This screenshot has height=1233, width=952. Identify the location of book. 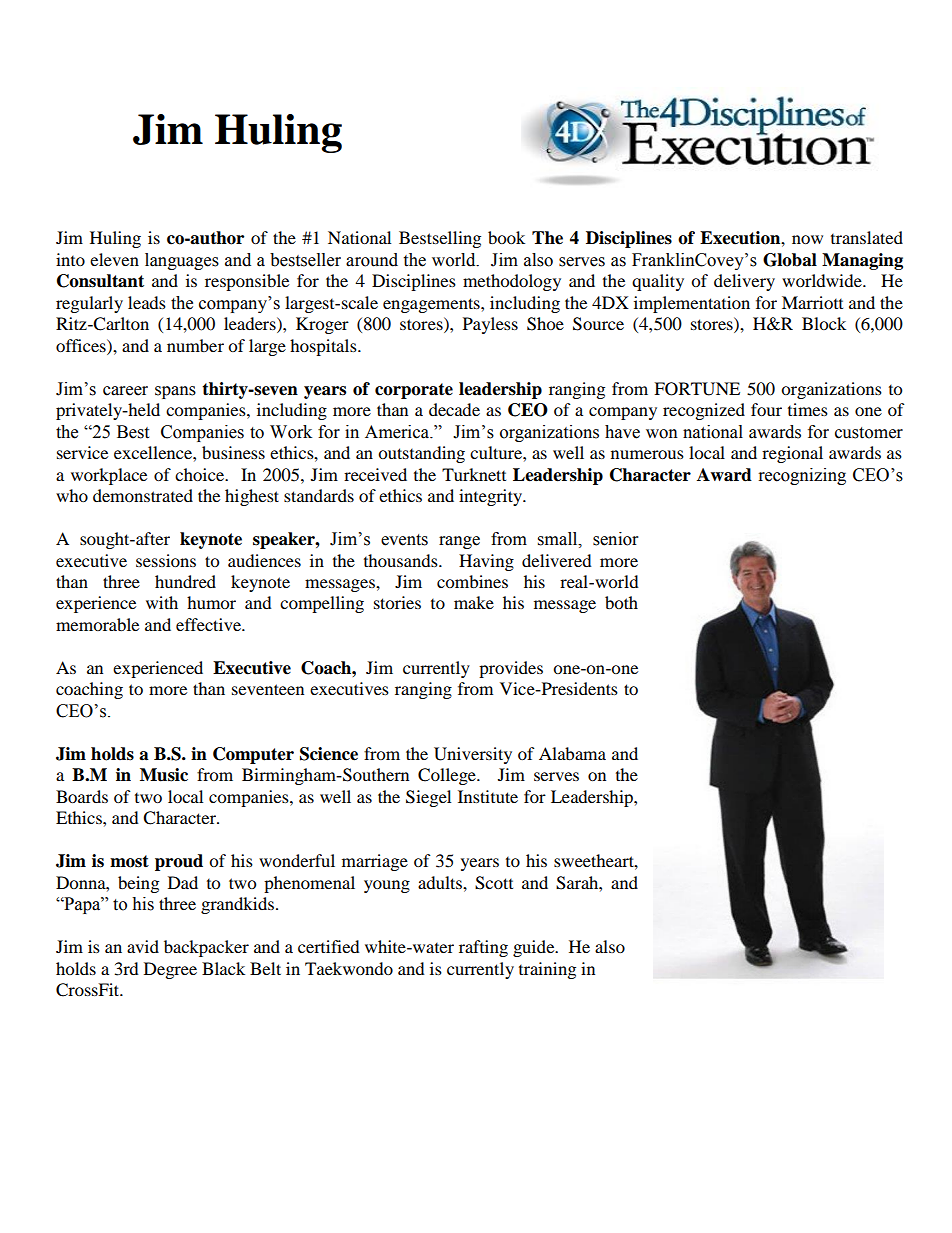
(506, 237).
